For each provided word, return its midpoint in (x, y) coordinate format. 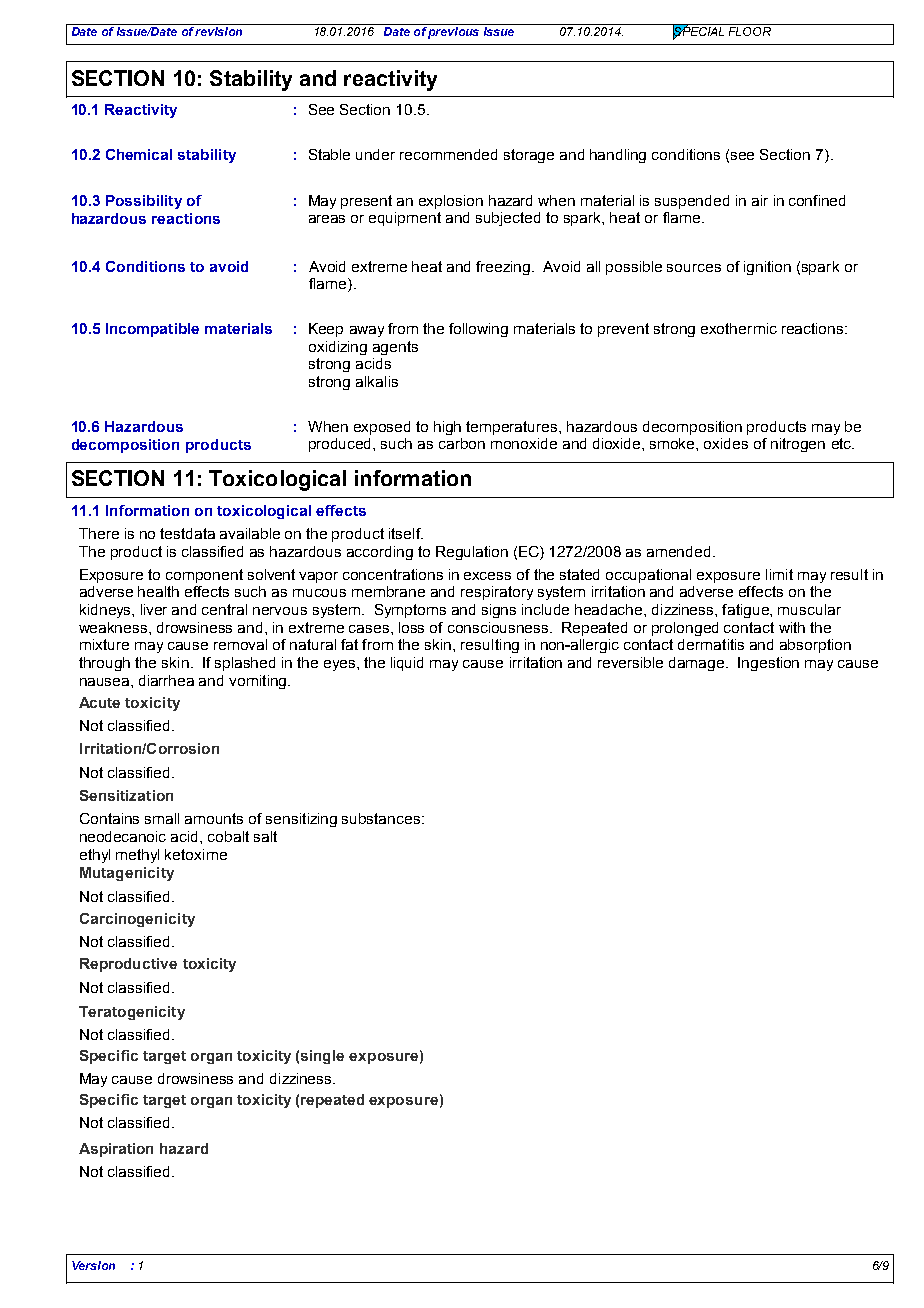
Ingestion (768, 664)
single (322, 1057)
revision (220, 30)
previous (454, 31)
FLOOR (750, 30)
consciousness (499, 627)
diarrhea (166, 680)
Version (93, 1265)
